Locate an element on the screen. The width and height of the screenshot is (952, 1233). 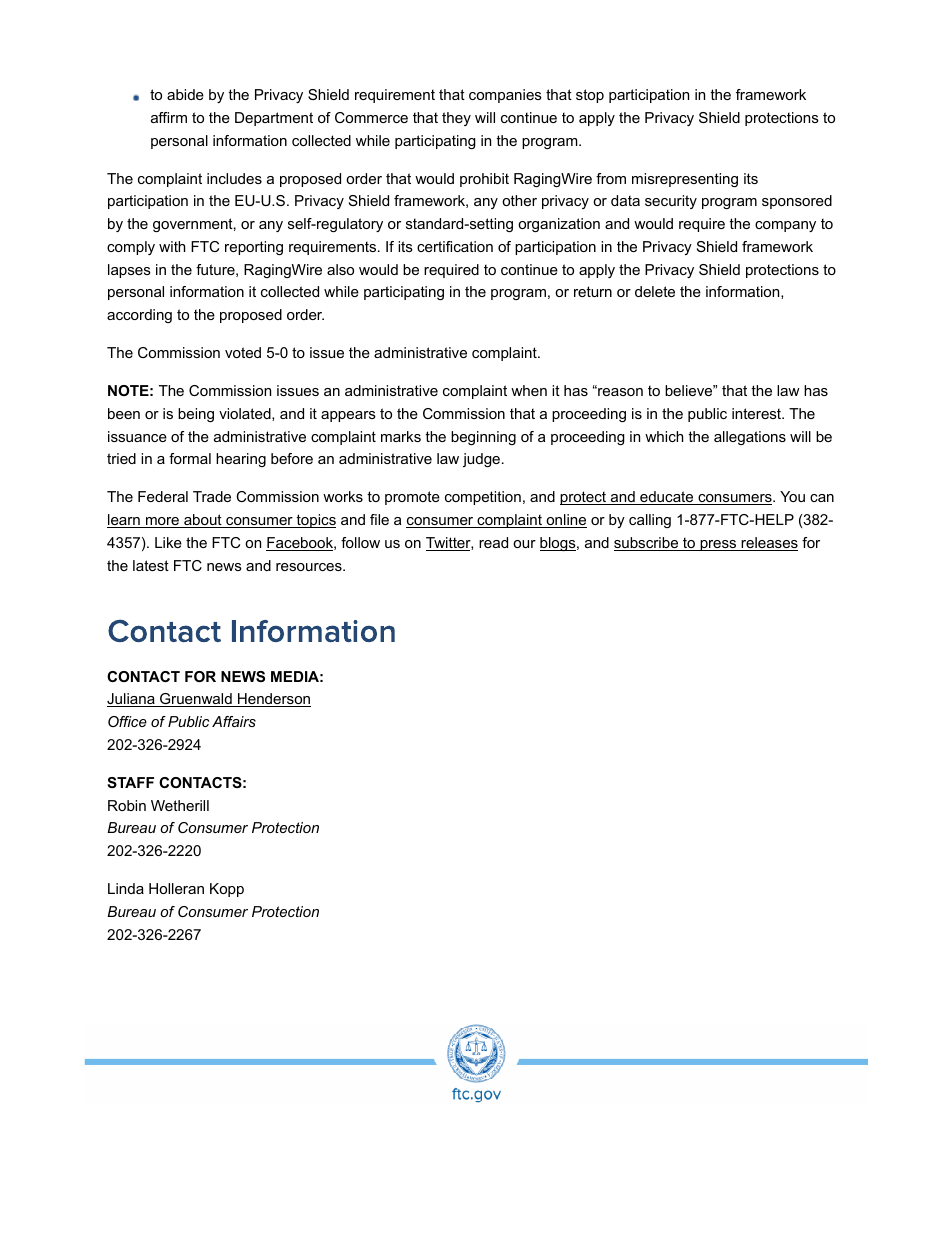
competition is located at coordinates (483, 498).
